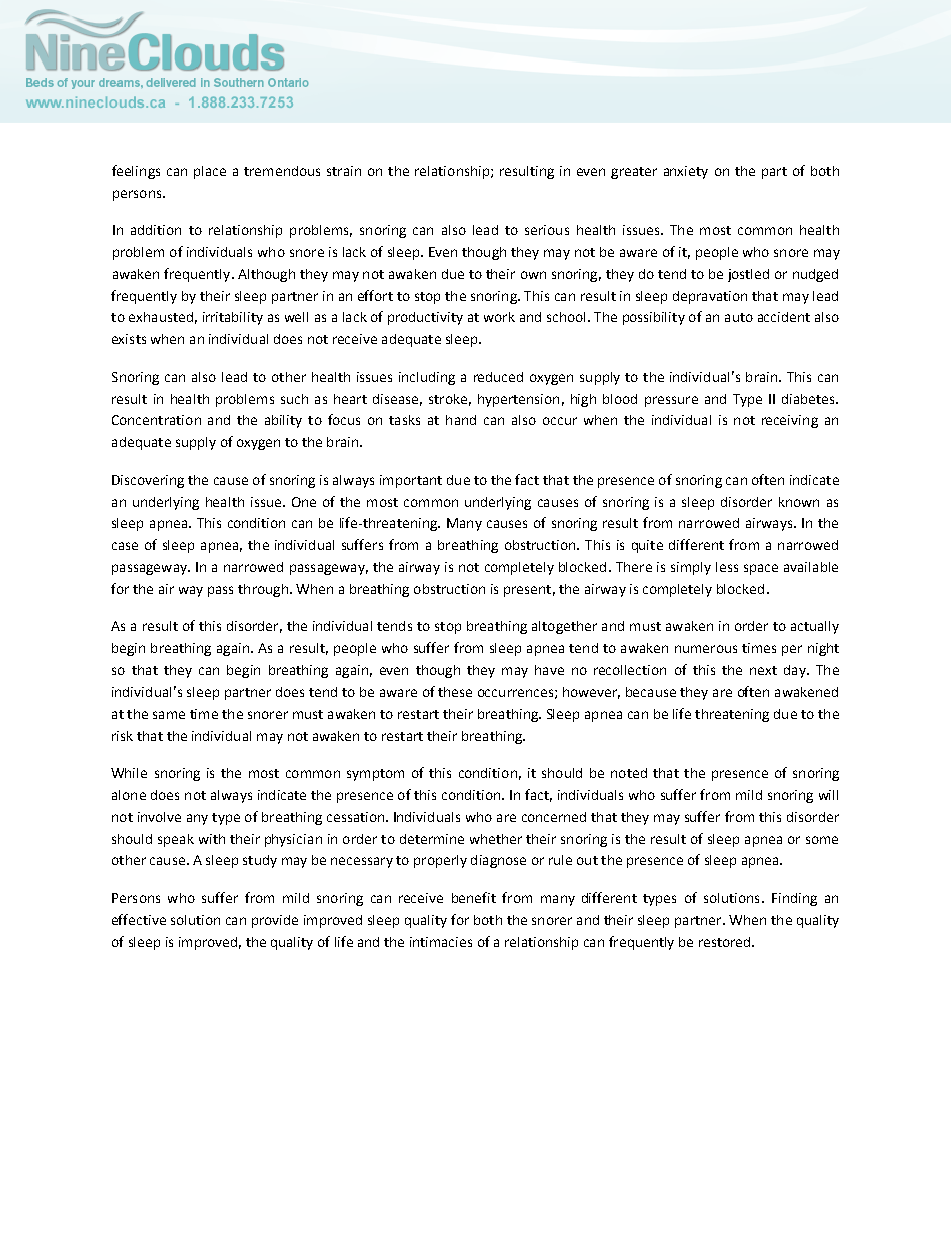 The width and height of the screenshot is (952, 1233). Describe the element at coordinates (169, 715) in the screenshot. I see `same` at that location.
